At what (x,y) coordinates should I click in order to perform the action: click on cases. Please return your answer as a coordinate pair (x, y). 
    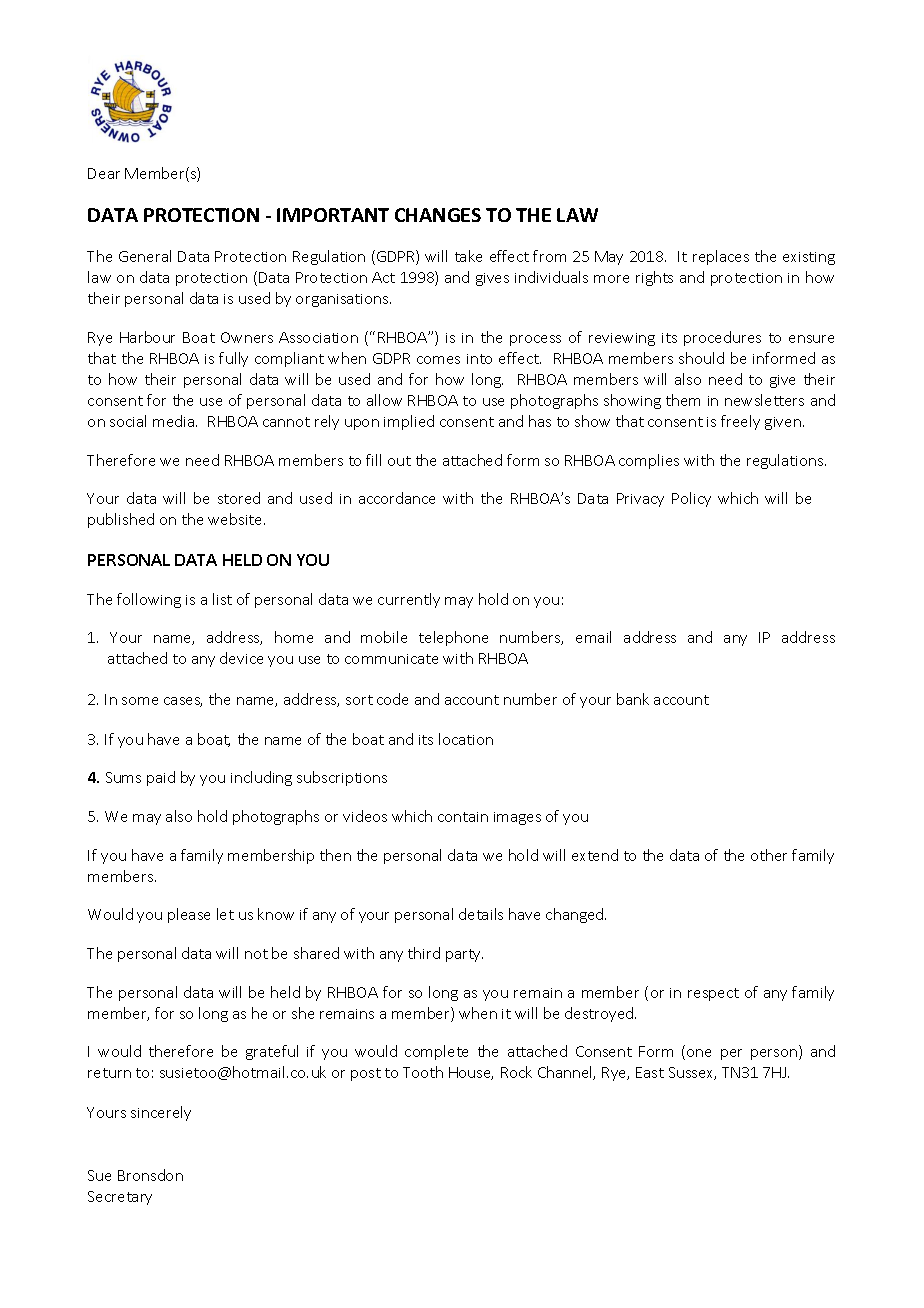
    Looking at the image, I should click on (183, 702).
